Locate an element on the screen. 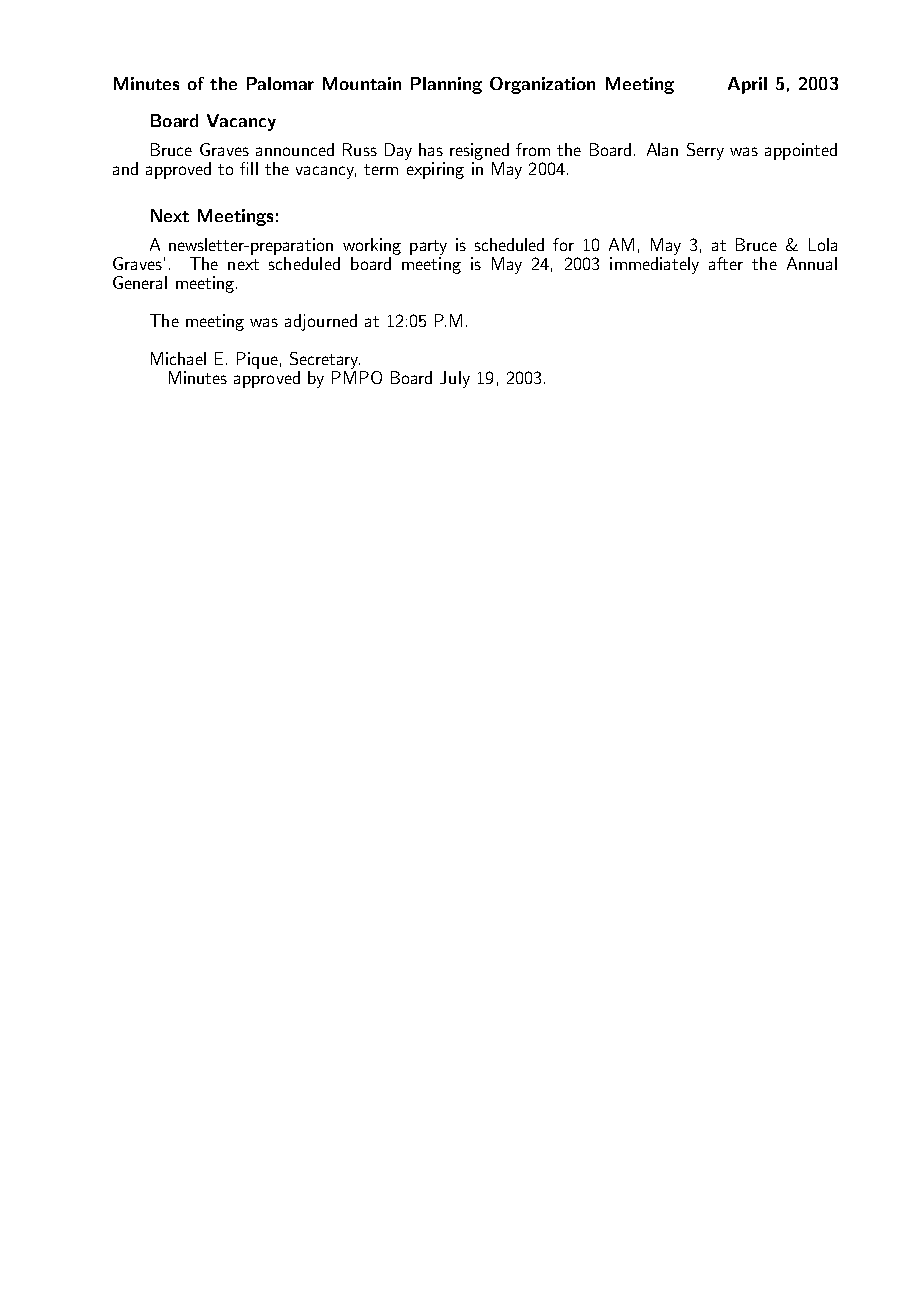  Michael is located at coordinates (178, 358).
